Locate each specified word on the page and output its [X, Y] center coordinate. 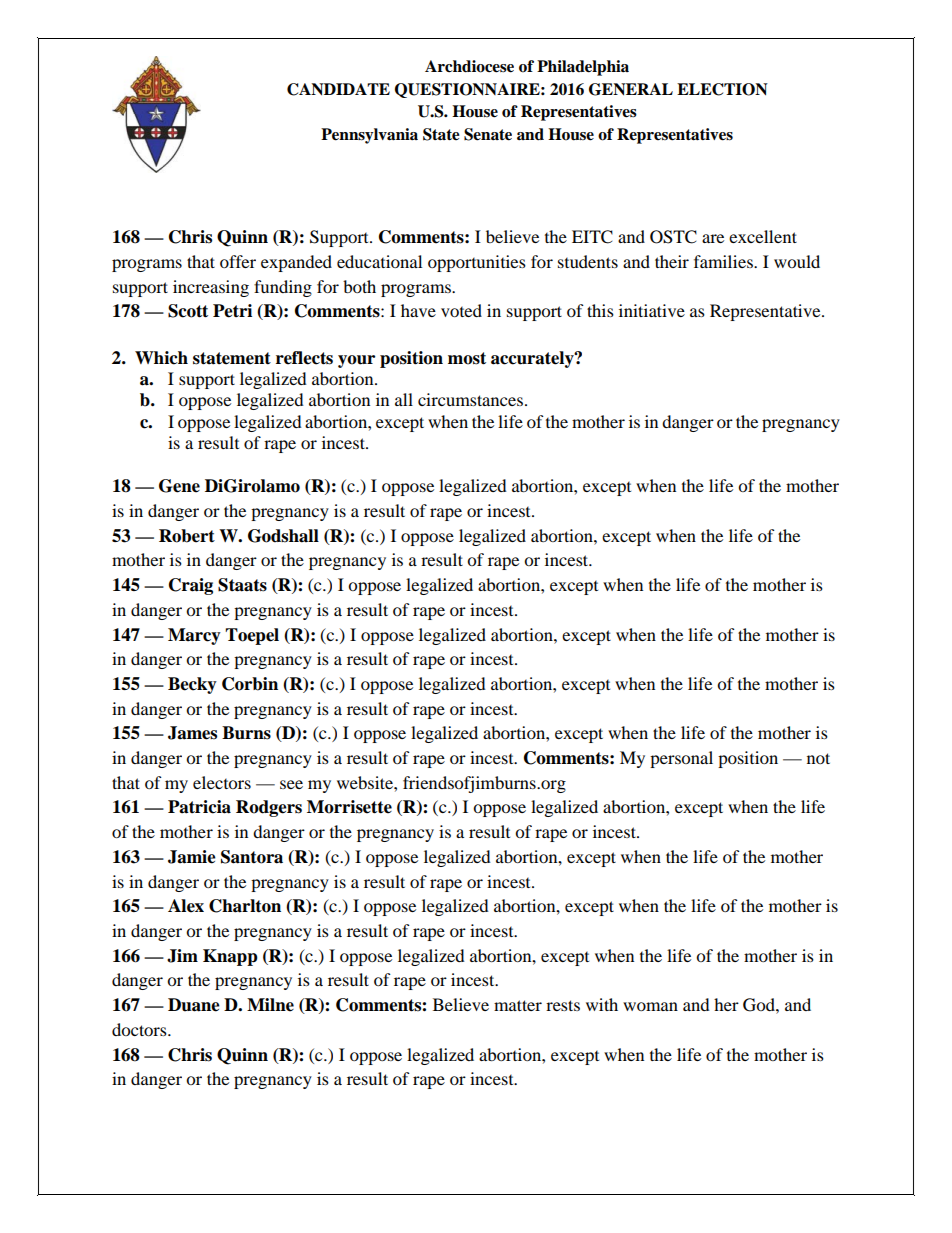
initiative [652, 310]
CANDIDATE [338, 89]
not [818, 758]
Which [161, 358]
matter [518, 1005]
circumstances [472, 399]
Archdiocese [469, 66]
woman [650, 1006]
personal [681, 759]
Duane [194, 1005]
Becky [192, 685]
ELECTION [722, 89]
